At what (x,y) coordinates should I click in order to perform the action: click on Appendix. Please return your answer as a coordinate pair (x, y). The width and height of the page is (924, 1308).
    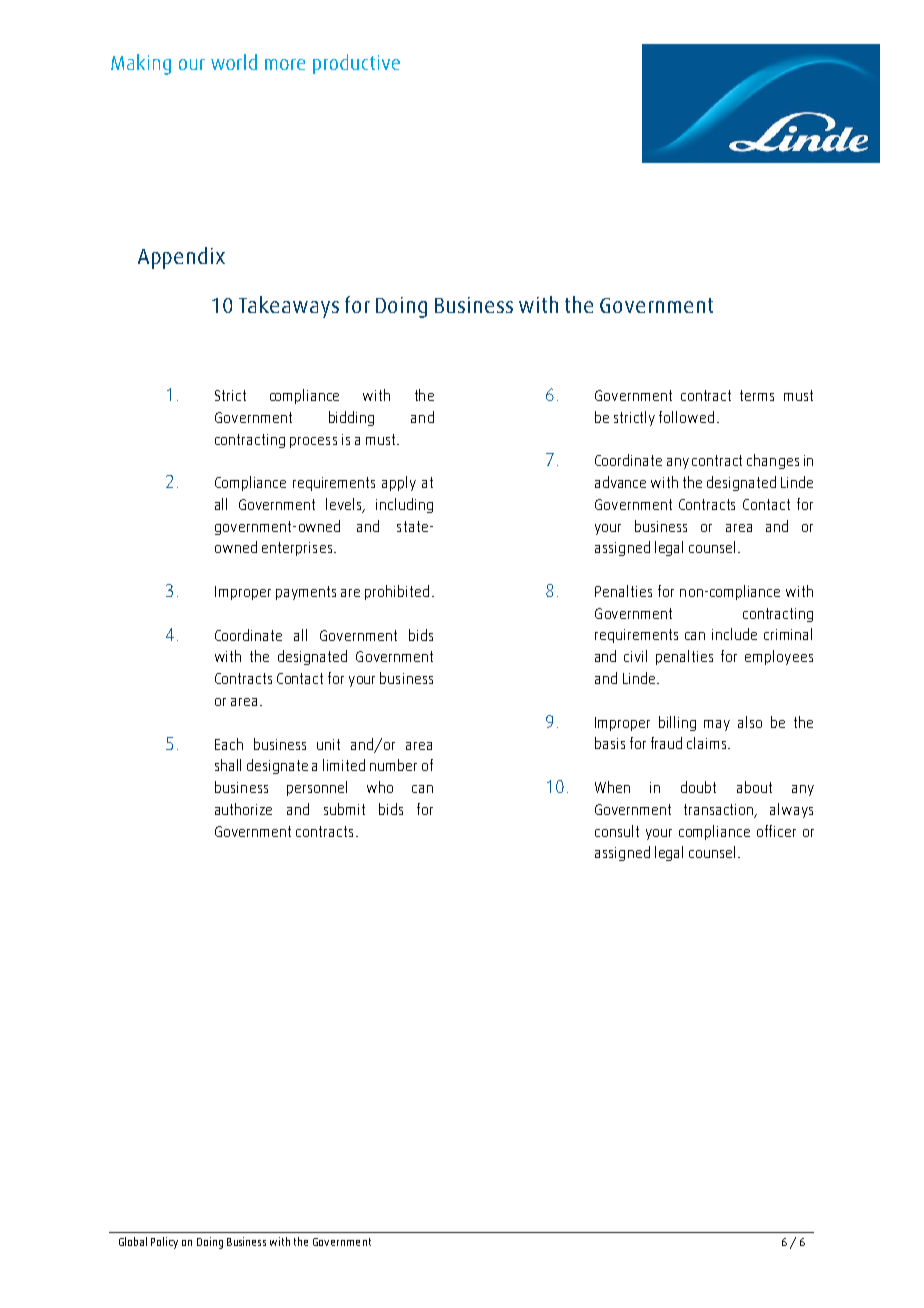
    Looking at the image, I should click on (181, 258).
